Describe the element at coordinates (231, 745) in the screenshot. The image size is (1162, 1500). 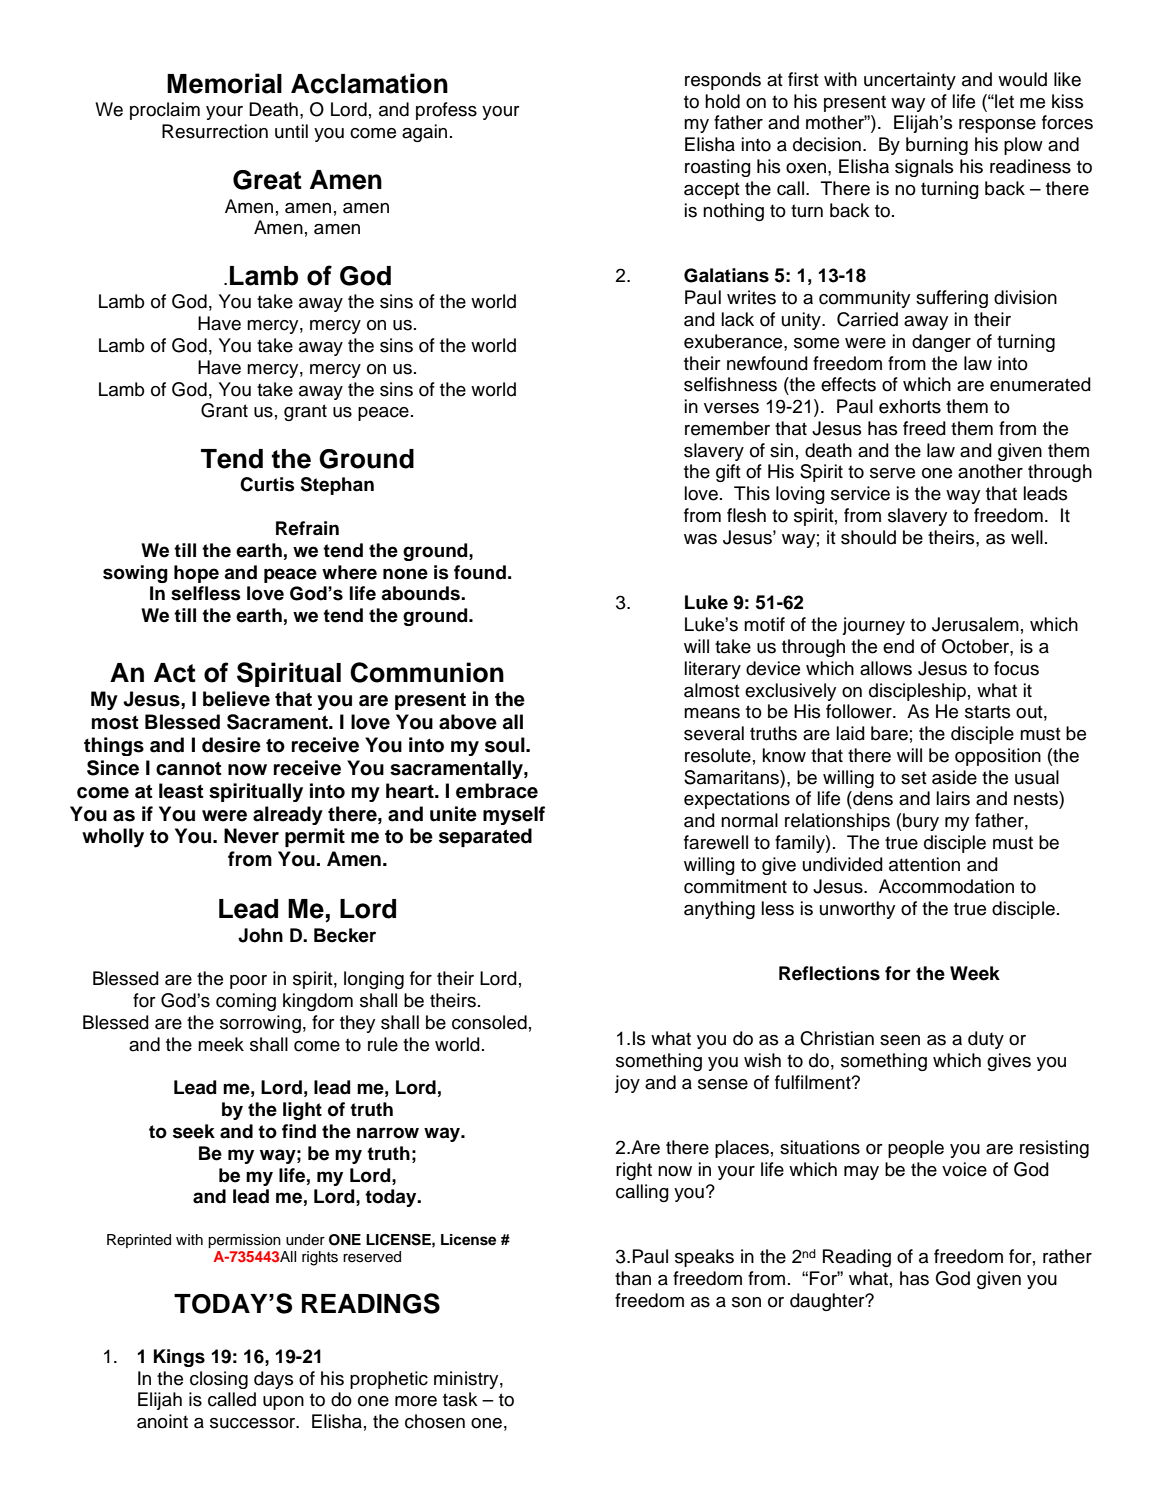
I see `desire` at that location.
